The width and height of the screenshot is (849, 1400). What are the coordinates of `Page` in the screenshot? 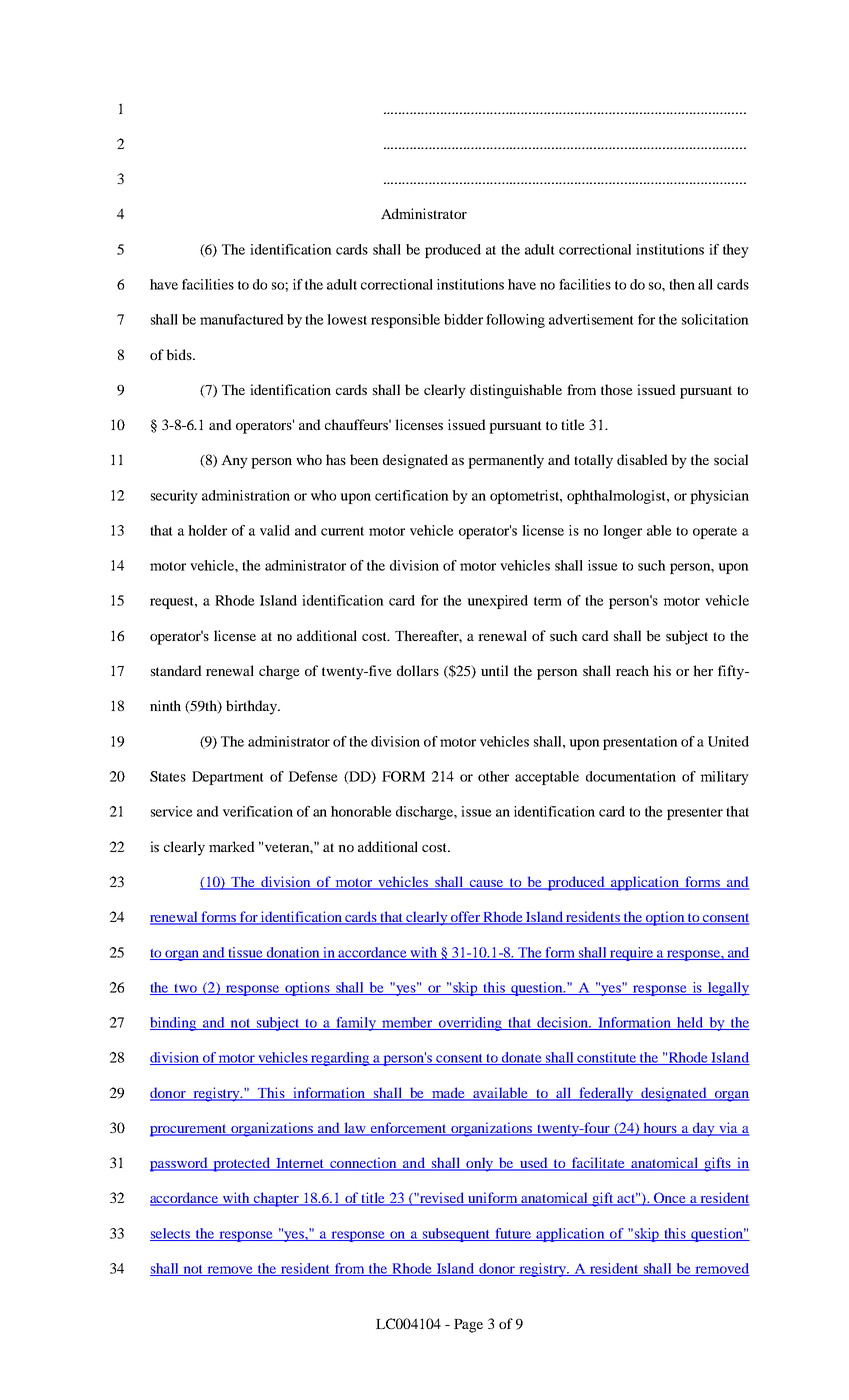 It's located at (468, 1326).
